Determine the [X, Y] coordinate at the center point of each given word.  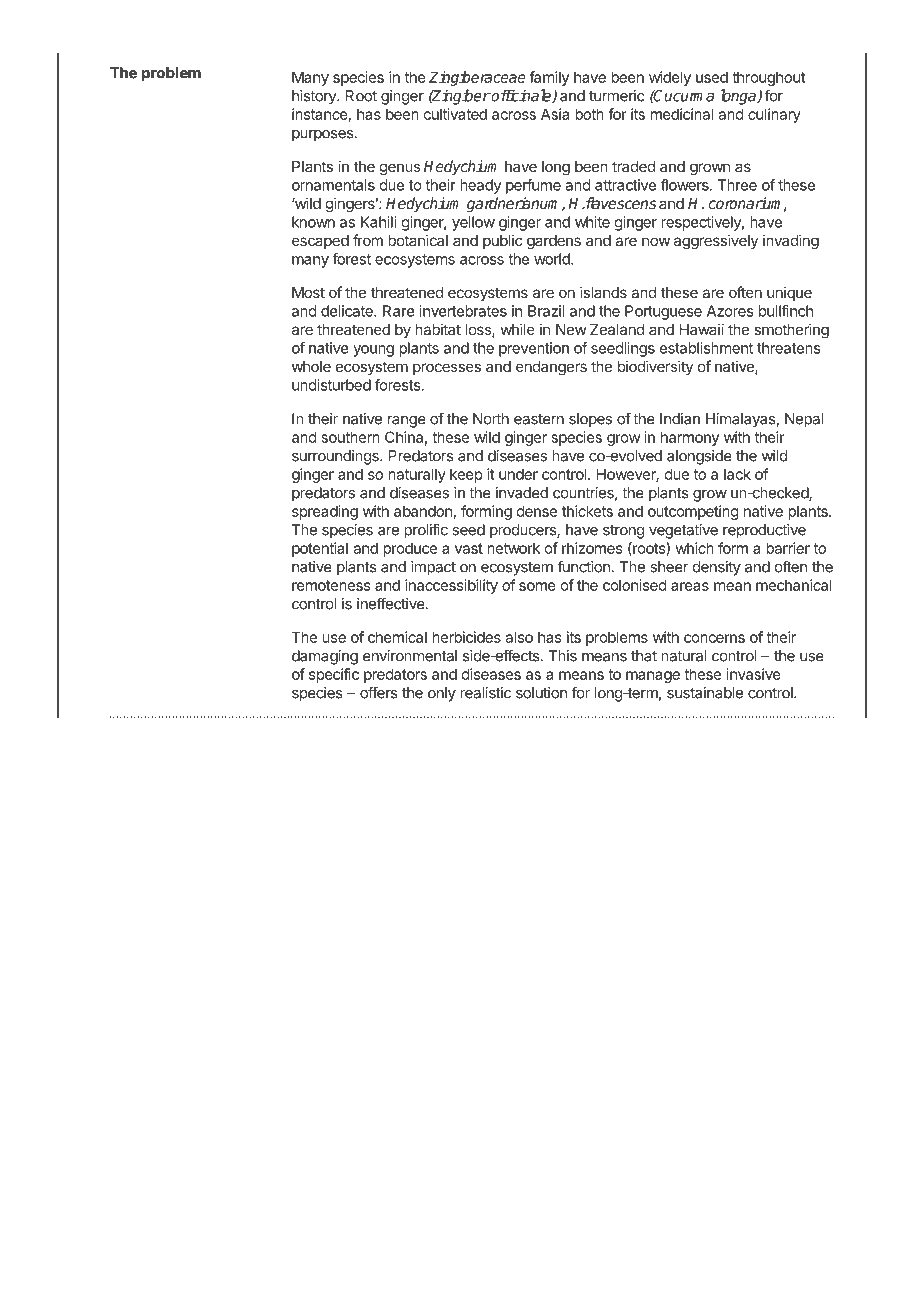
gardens [554, 242]
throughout [769, 78]
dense [536, 511]
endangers [551, 368]
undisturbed [331, 385]
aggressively [716, 242]
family [549, 78]
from [368, 240]
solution [541, 693]
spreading [325, 512]
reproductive [764, 531]
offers [379, 692]
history [315, 97]
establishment [706, 348]
